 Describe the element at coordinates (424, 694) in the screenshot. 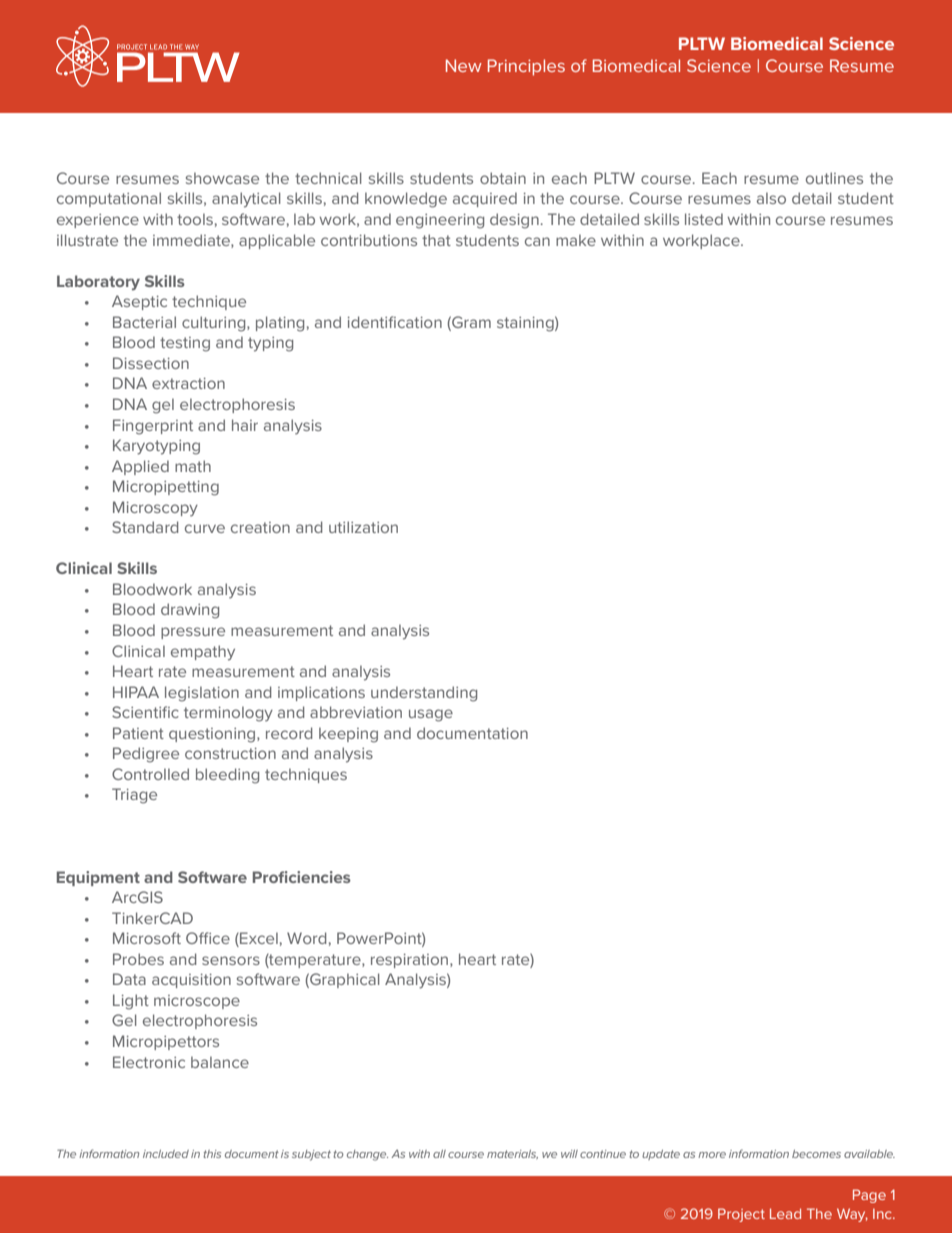

I see `understanding` at that location.
